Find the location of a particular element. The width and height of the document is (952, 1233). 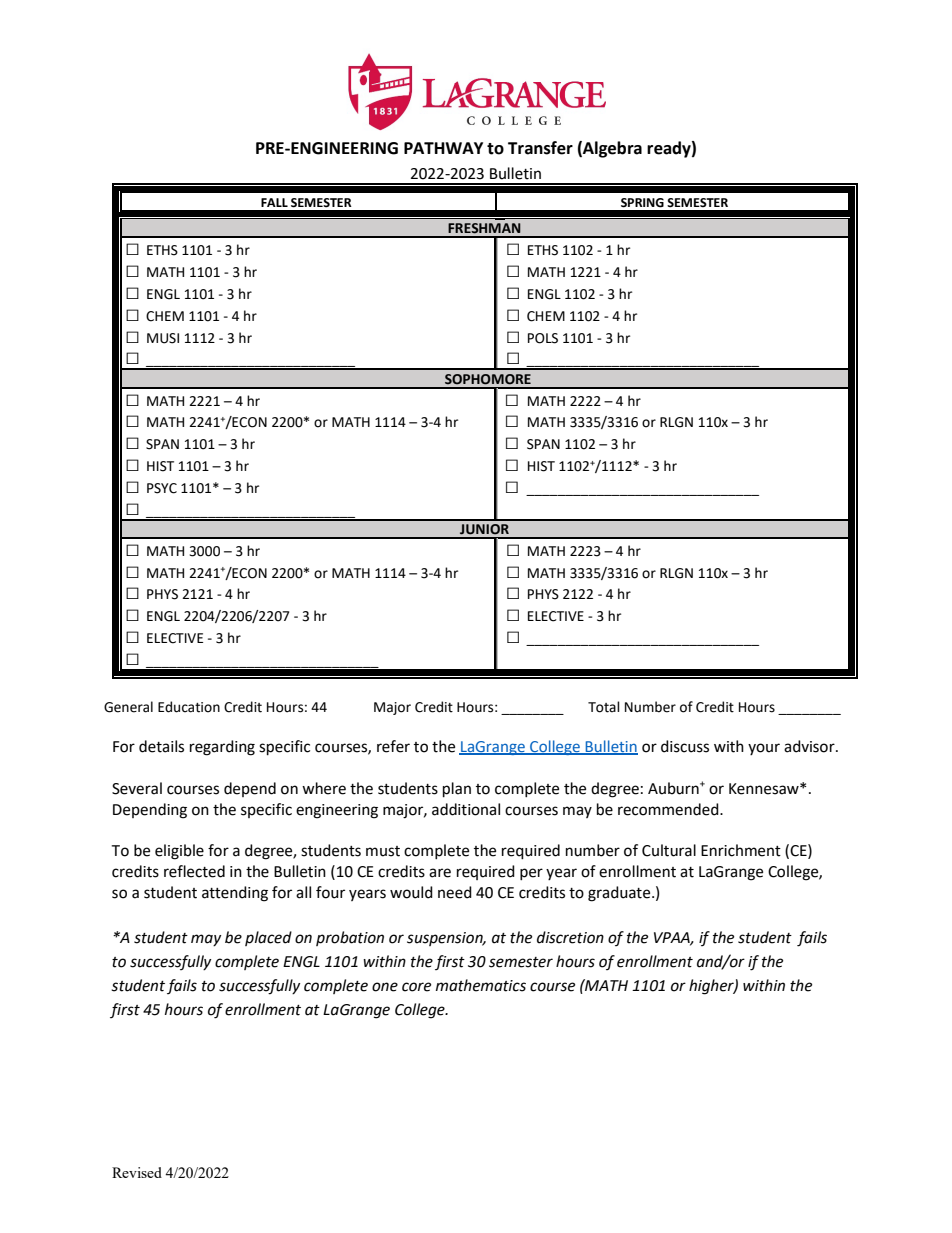

discuss is located at coordinates (685, 746).
